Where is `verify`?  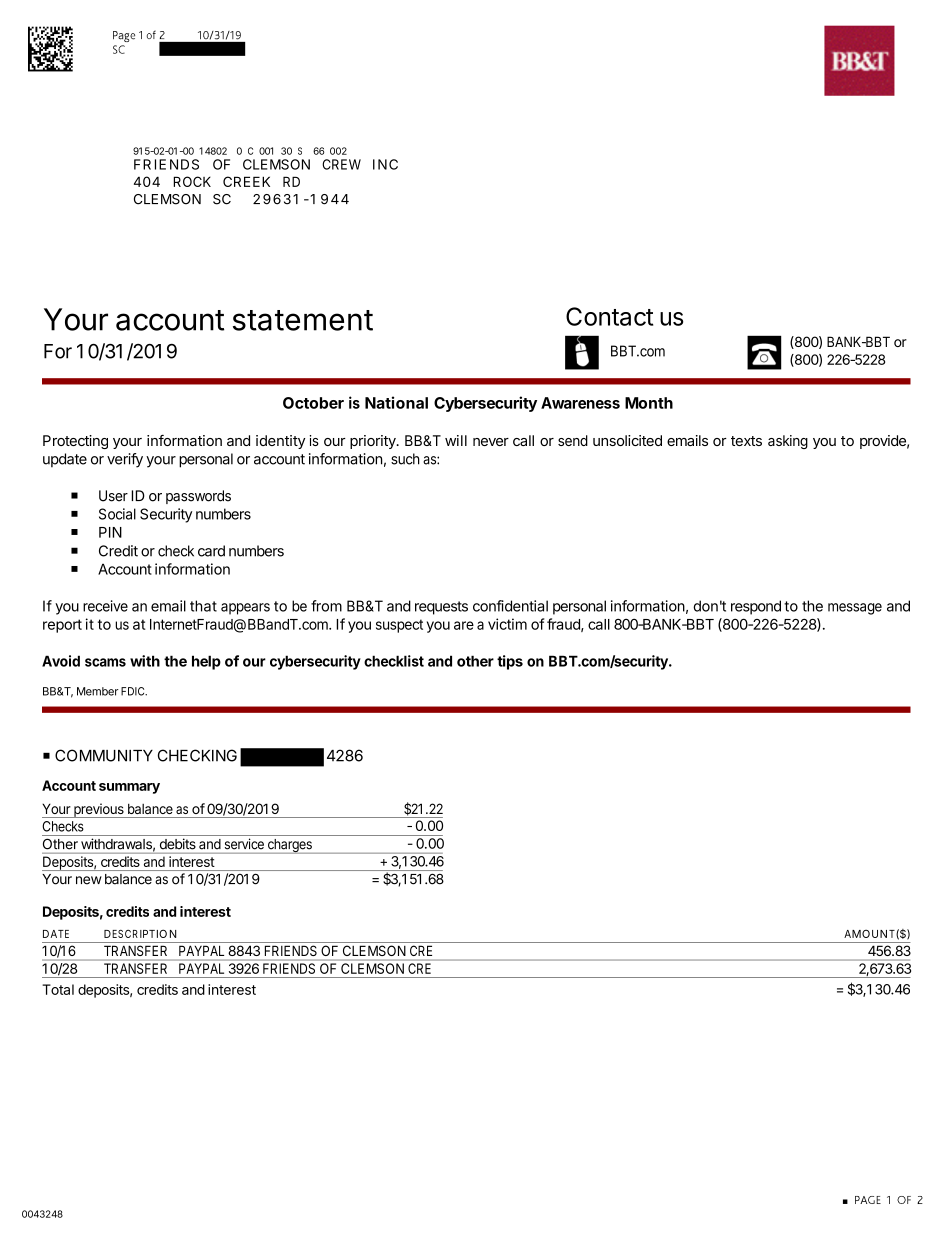 verify is located at coordinates (125, 460).
